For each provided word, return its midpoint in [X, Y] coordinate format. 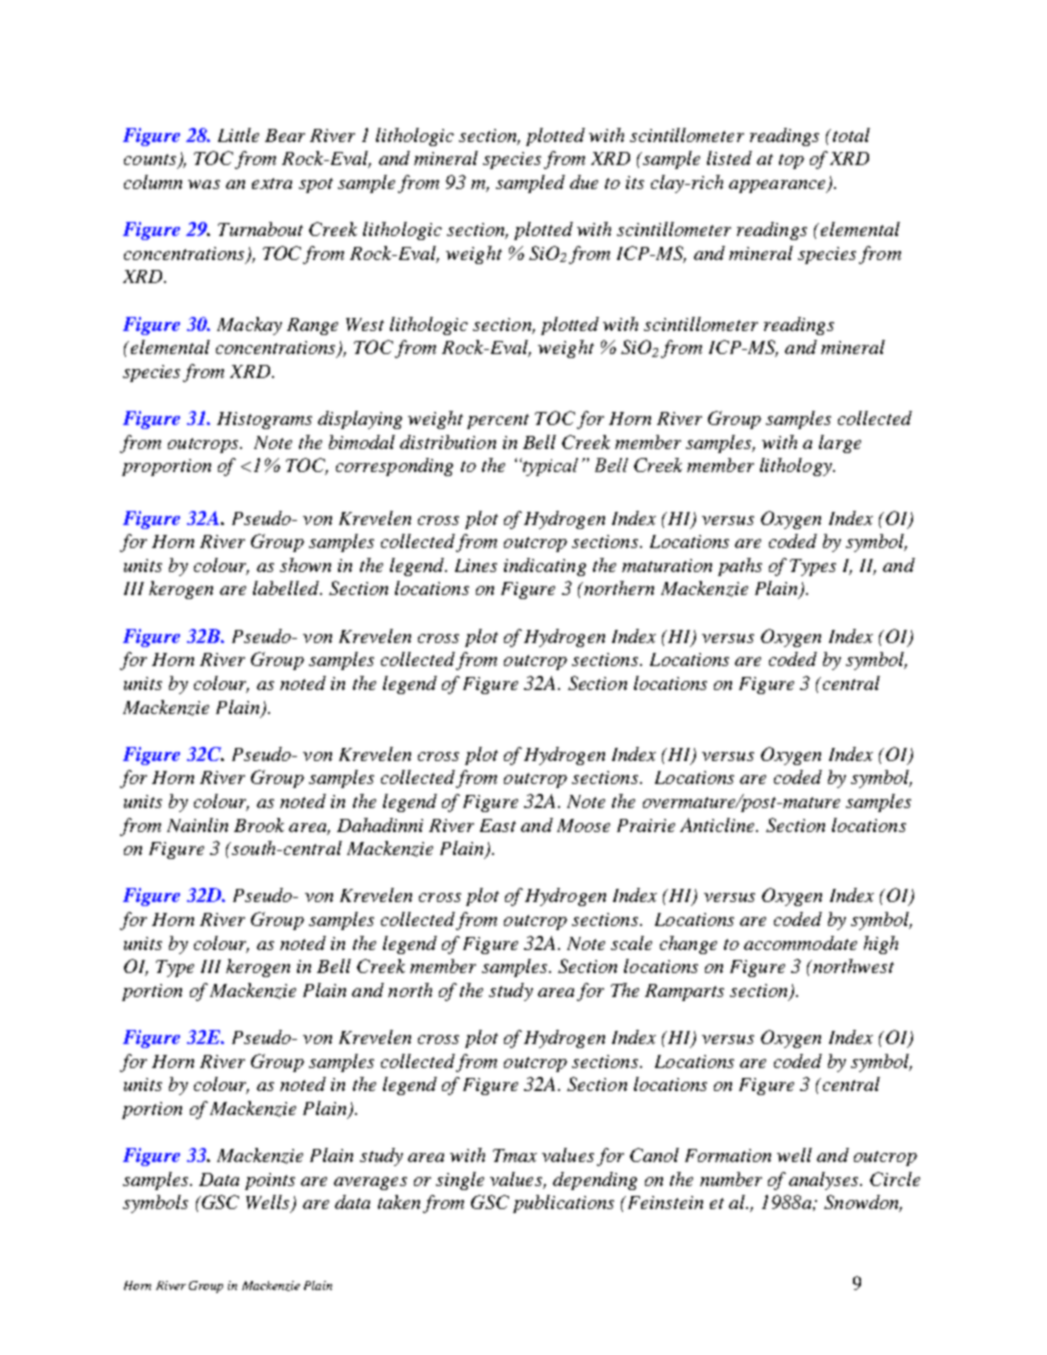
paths [740, 567]
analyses [825, 1181]
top [791, 161]
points [270, 1181]
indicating [545, 567]
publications [563, 1204]
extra [272, 183]
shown [305, 565]
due [584, 182]
